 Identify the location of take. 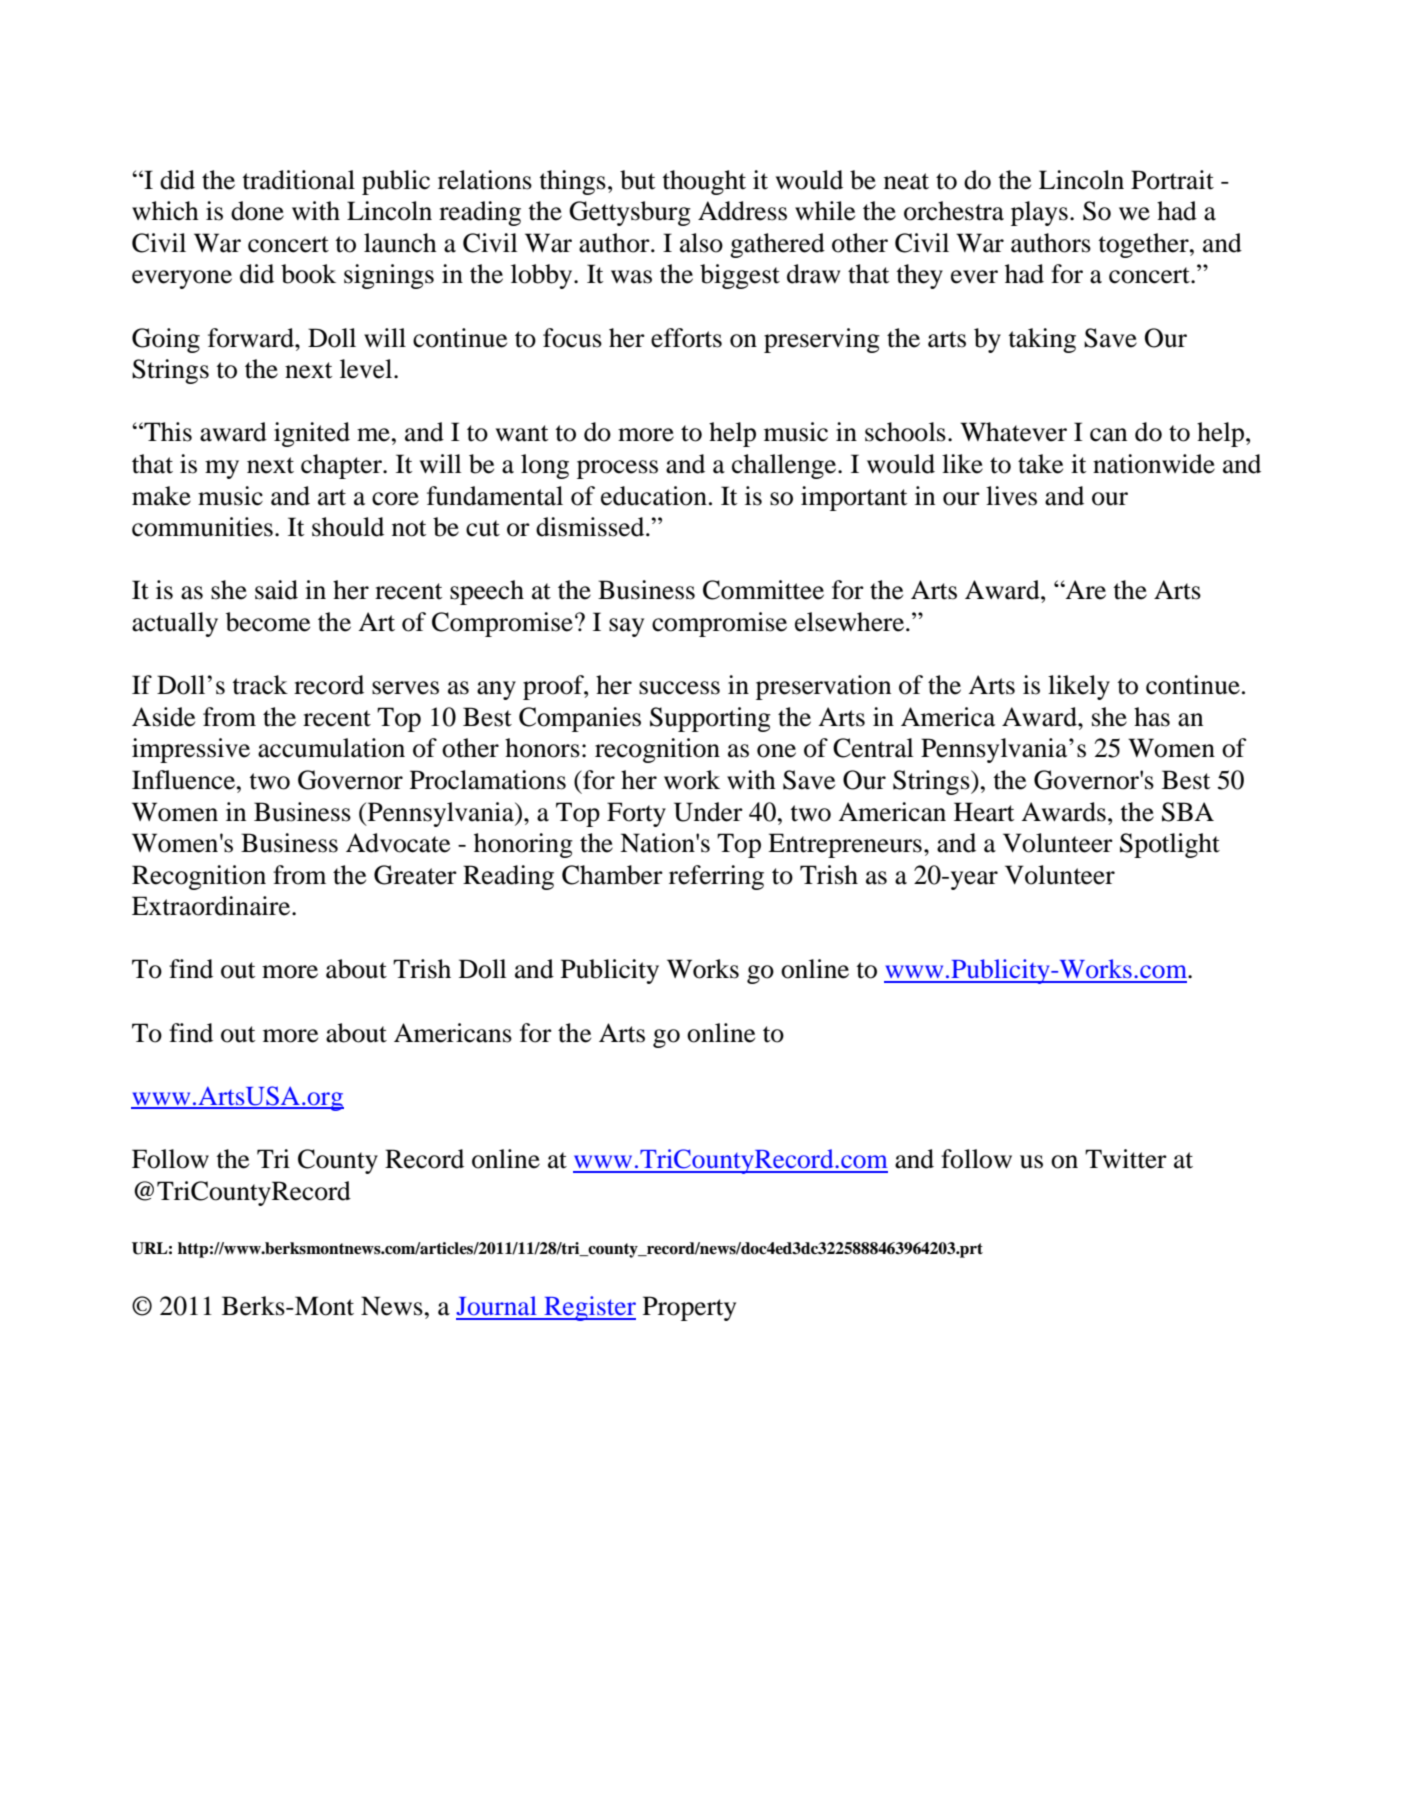
(1040, 464).
